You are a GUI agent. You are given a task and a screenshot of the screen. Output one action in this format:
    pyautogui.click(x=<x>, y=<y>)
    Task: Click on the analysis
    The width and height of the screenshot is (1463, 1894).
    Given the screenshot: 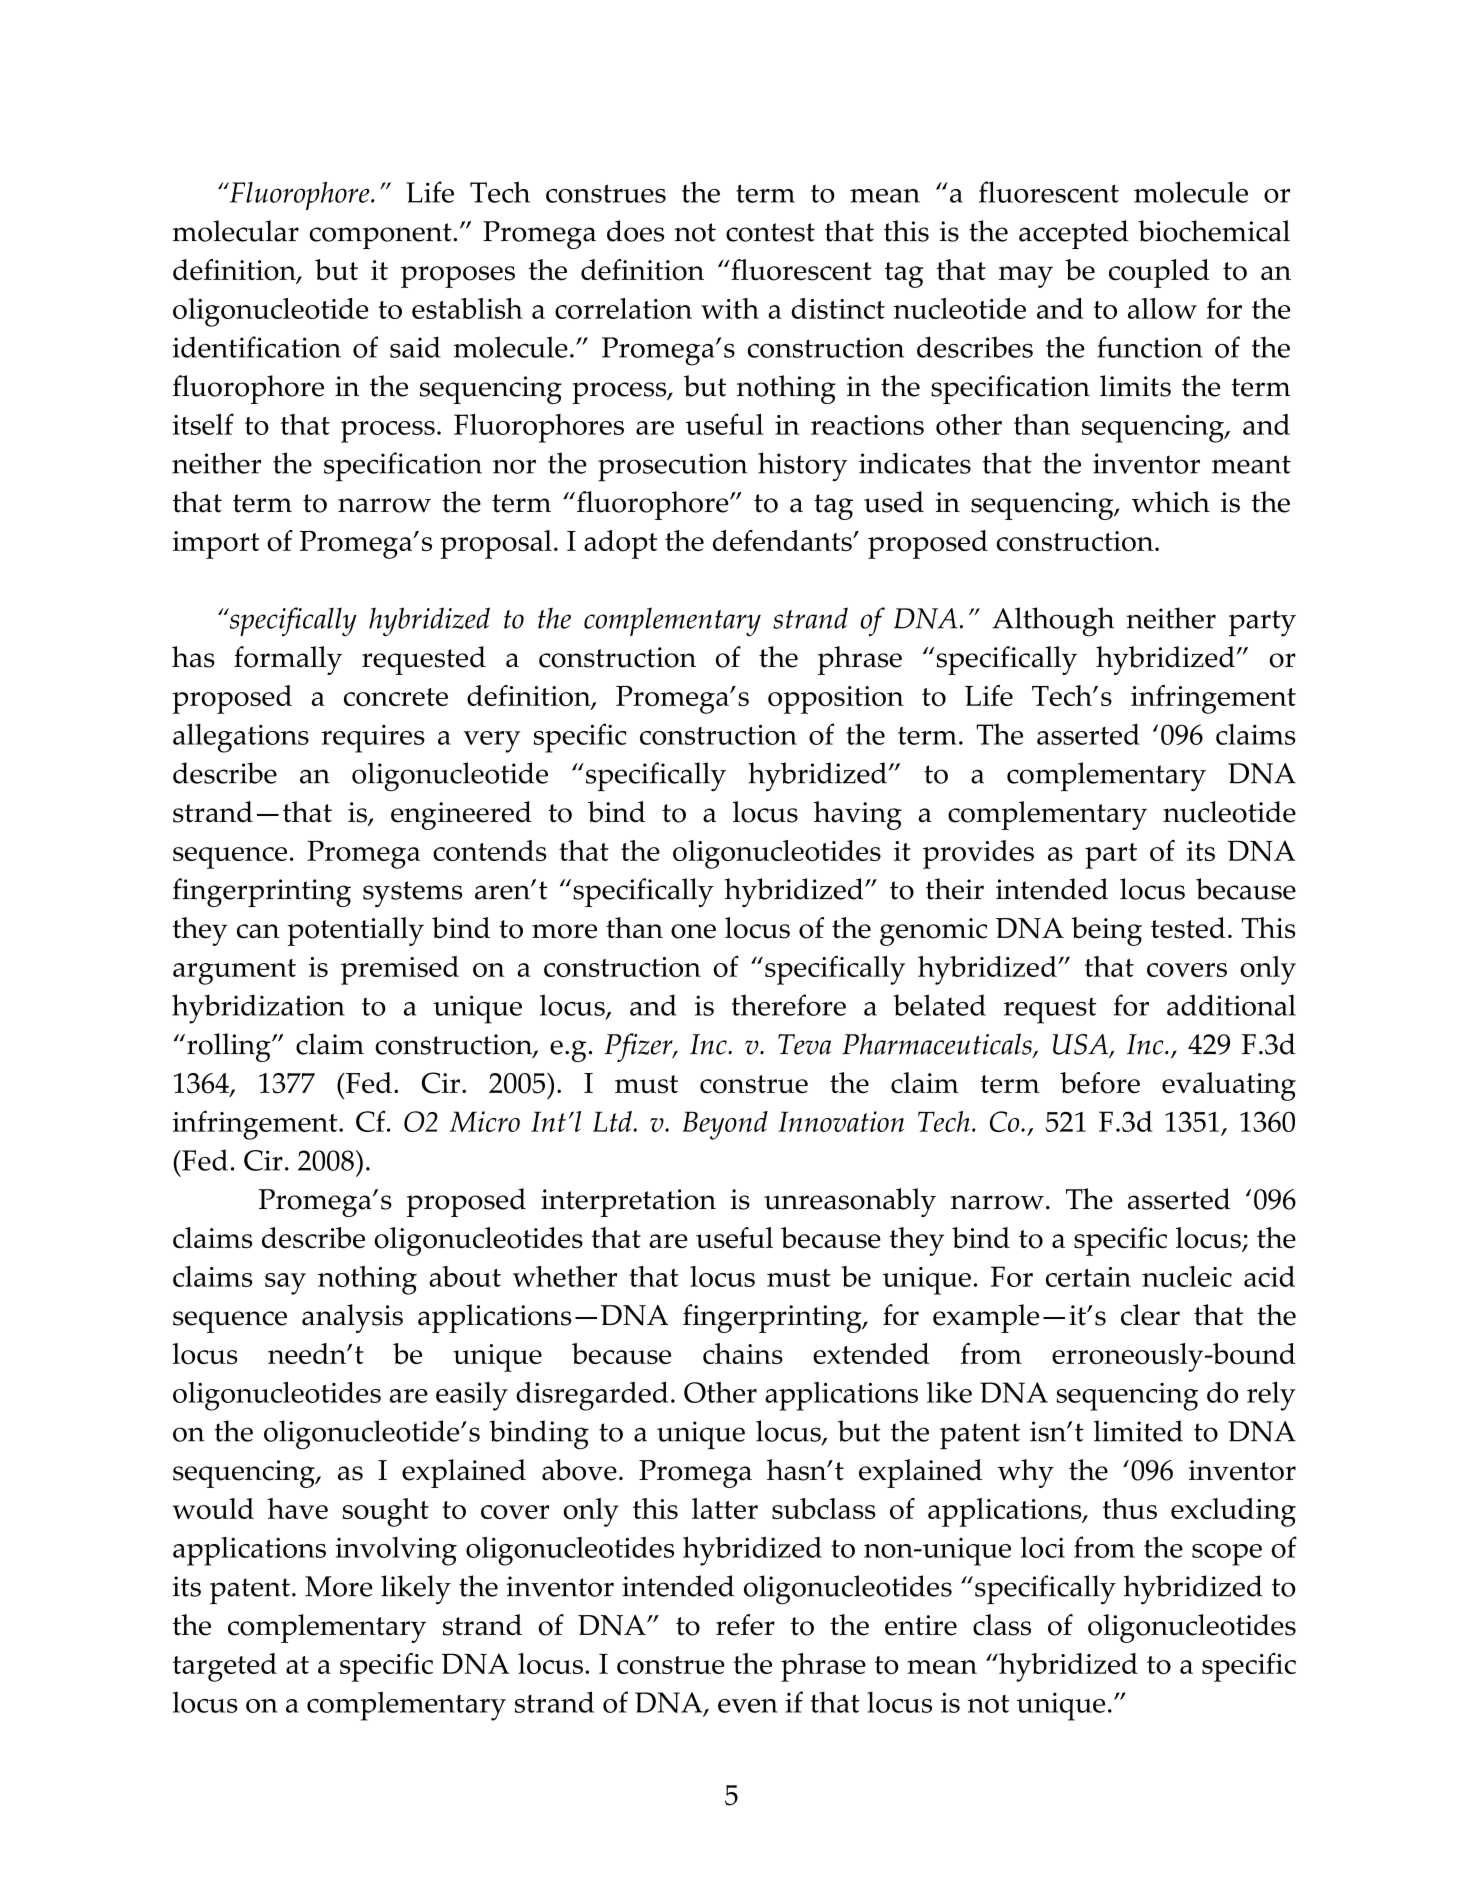 What is the action you would take?
    pyautogui.click(x=352, y=1318)
